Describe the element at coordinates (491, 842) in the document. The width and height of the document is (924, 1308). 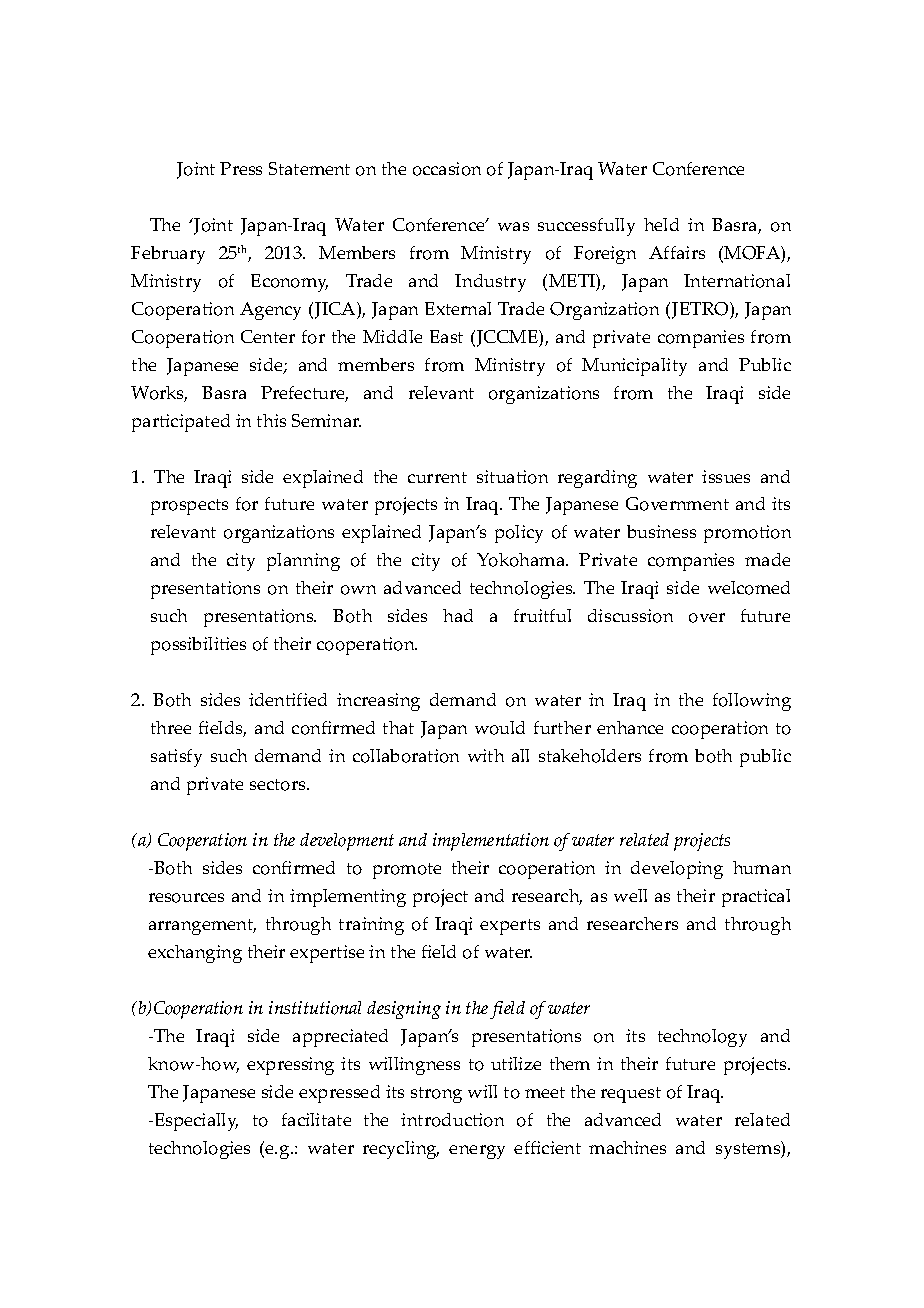
I see `implementation` at that location.
